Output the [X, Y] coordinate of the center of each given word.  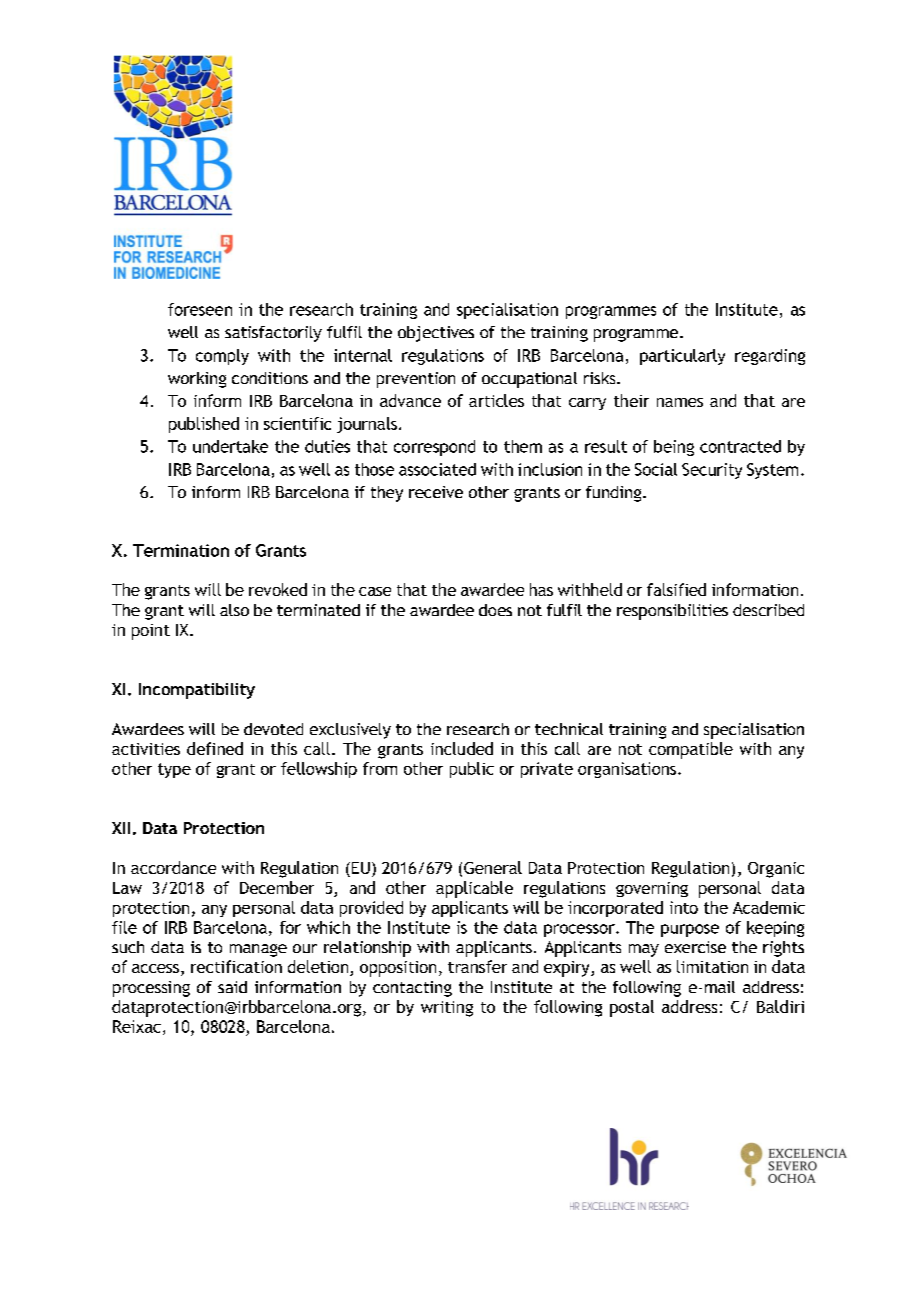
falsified [676, 589]
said [232, 987]
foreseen [200, 309]
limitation [712, 966]
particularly [682, 357]
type [174, 770]
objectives [436, 334]
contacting [412, 989]
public [472, 770]
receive [436, 492]
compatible [691, 750]
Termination [181, 550]
